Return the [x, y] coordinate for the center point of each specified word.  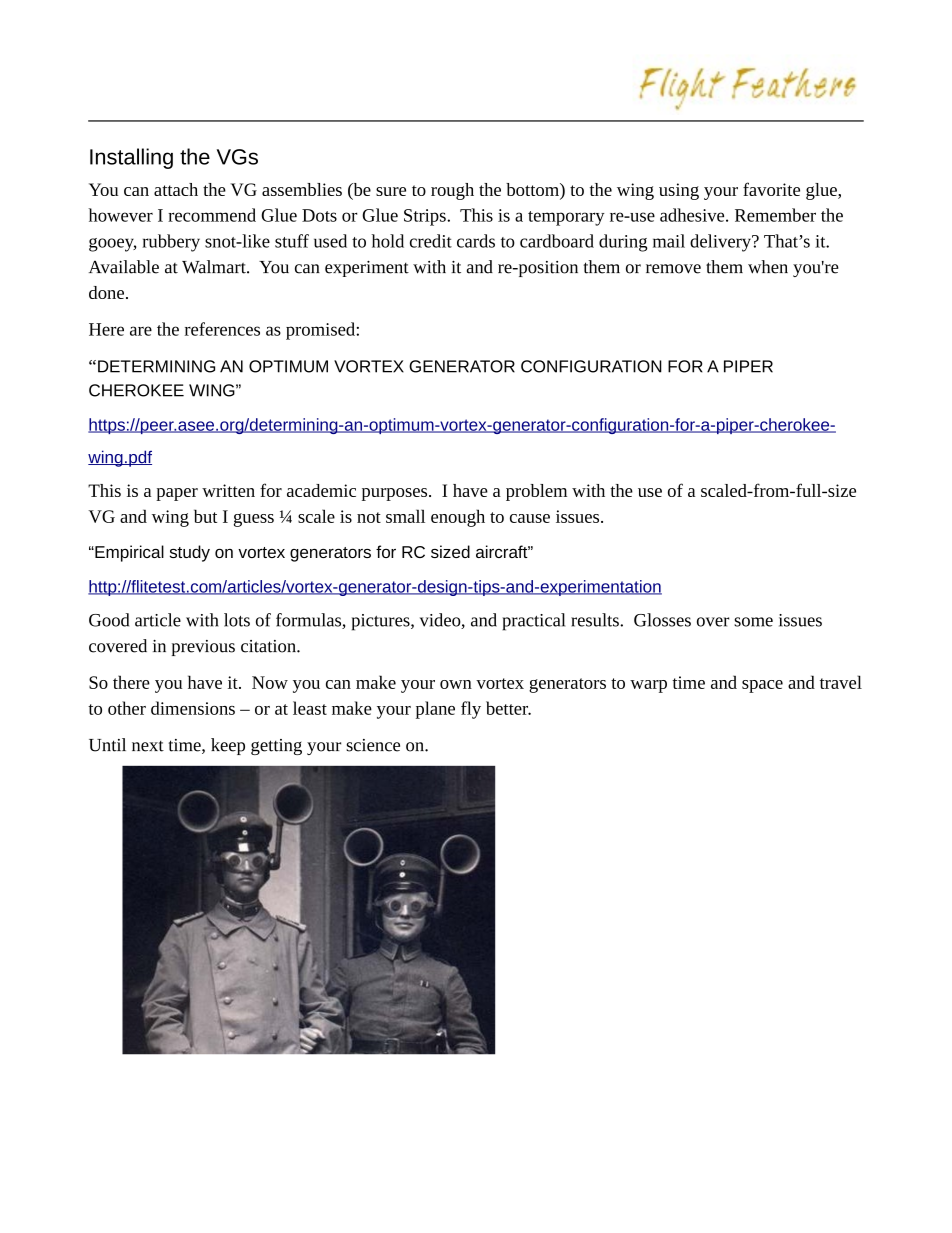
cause [530, 518]
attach [176, 189]
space [762, 686]
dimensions [193, 708]
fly [471, 710]
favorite [771, 189]
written [228, 490]
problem [536, 492]
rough [452, 191]
